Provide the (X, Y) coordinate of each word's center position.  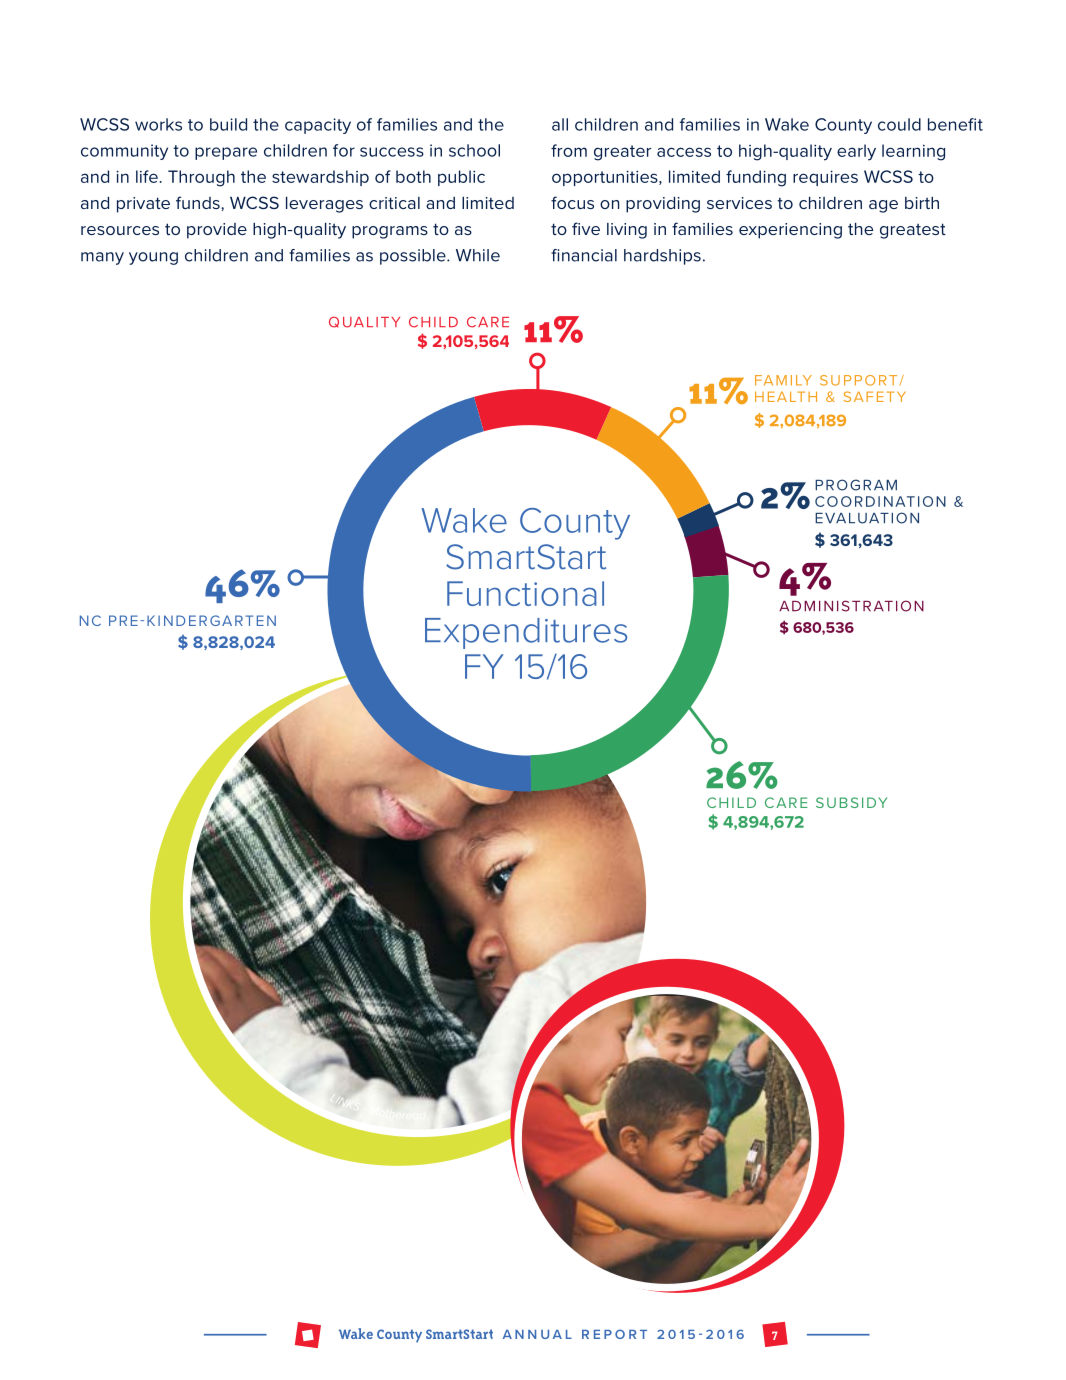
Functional (525, 593)
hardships (662, 257)
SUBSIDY (851, 802)
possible (414, 257)
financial (584, 255)
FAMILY (783, 380)
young (153, 258)
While (478, 255)
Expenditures (526, 633)
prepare (226, 153)
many (102, 258)
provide (217, 231)
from (569, 150)
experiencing (790, 231)
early (856, 152)
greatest (913, 231)
